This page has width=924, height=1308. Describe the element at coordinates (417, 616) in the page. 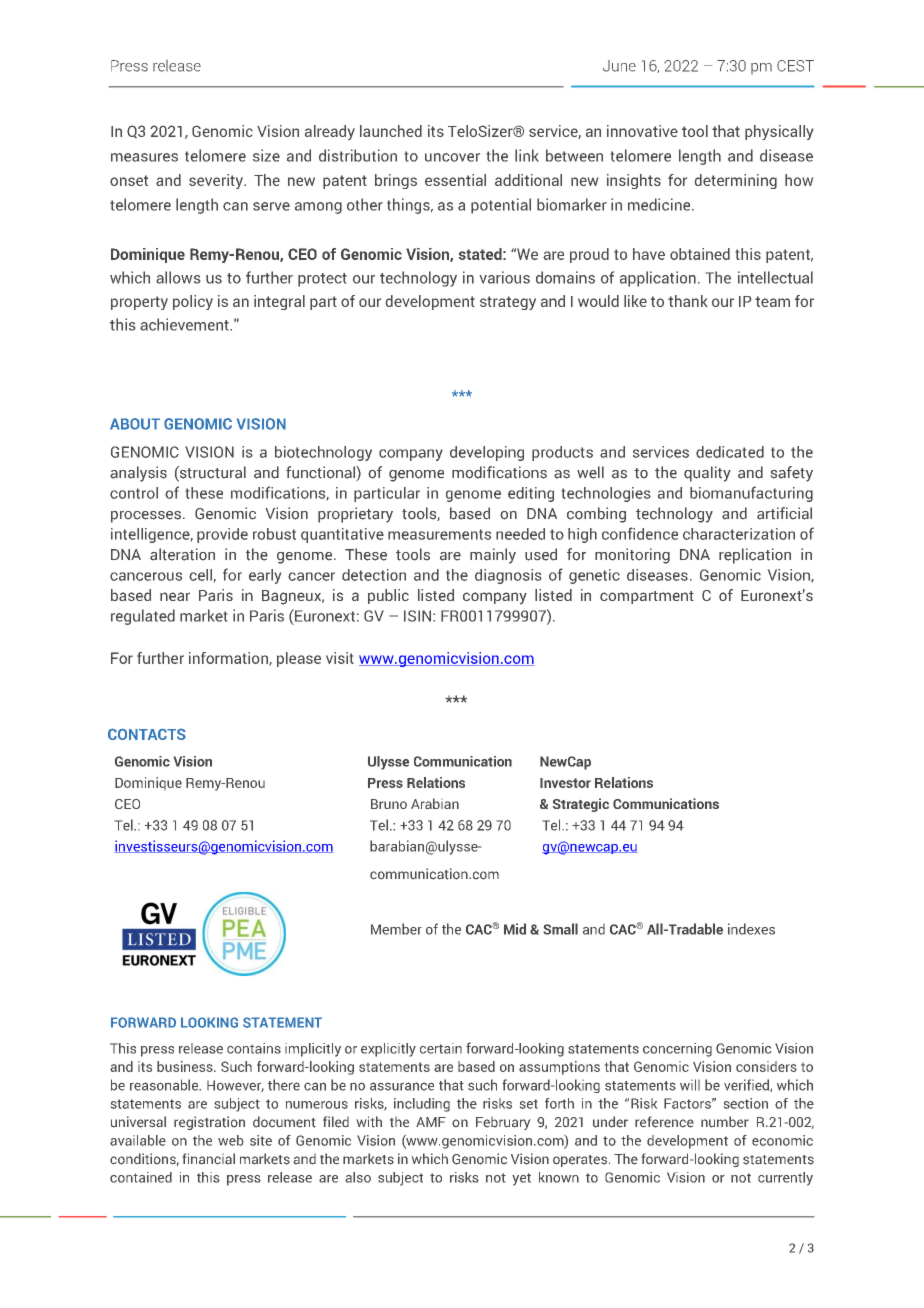

I see `ISIN` at that location.
